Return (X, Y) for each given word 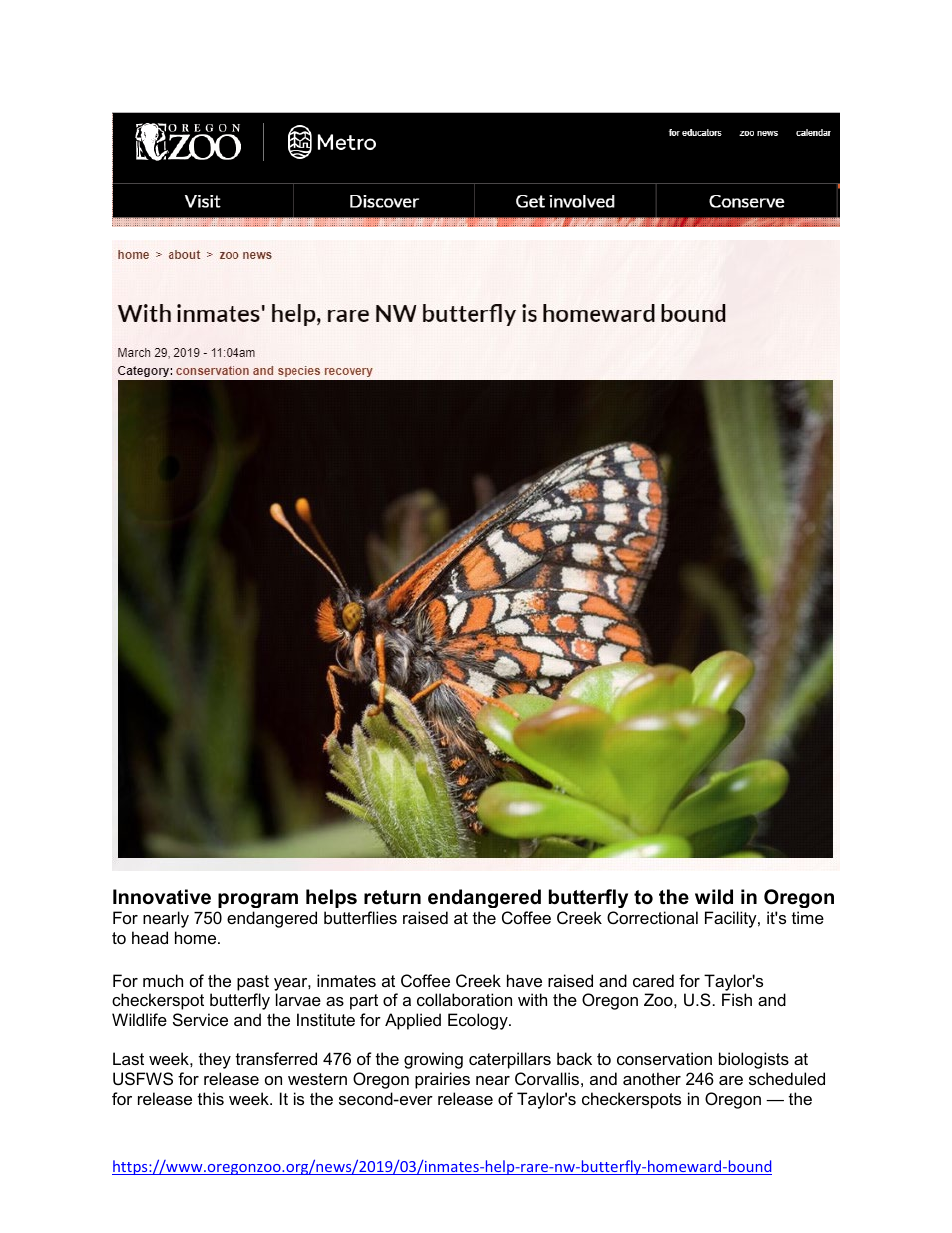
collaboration (464, 999)
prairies (442, 1080)
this (211, 1098)
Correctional (652, 917)
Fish (737, 999)
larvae (298, 999)
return (392, 897)
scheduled (787, 1078)
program (258, 900)
